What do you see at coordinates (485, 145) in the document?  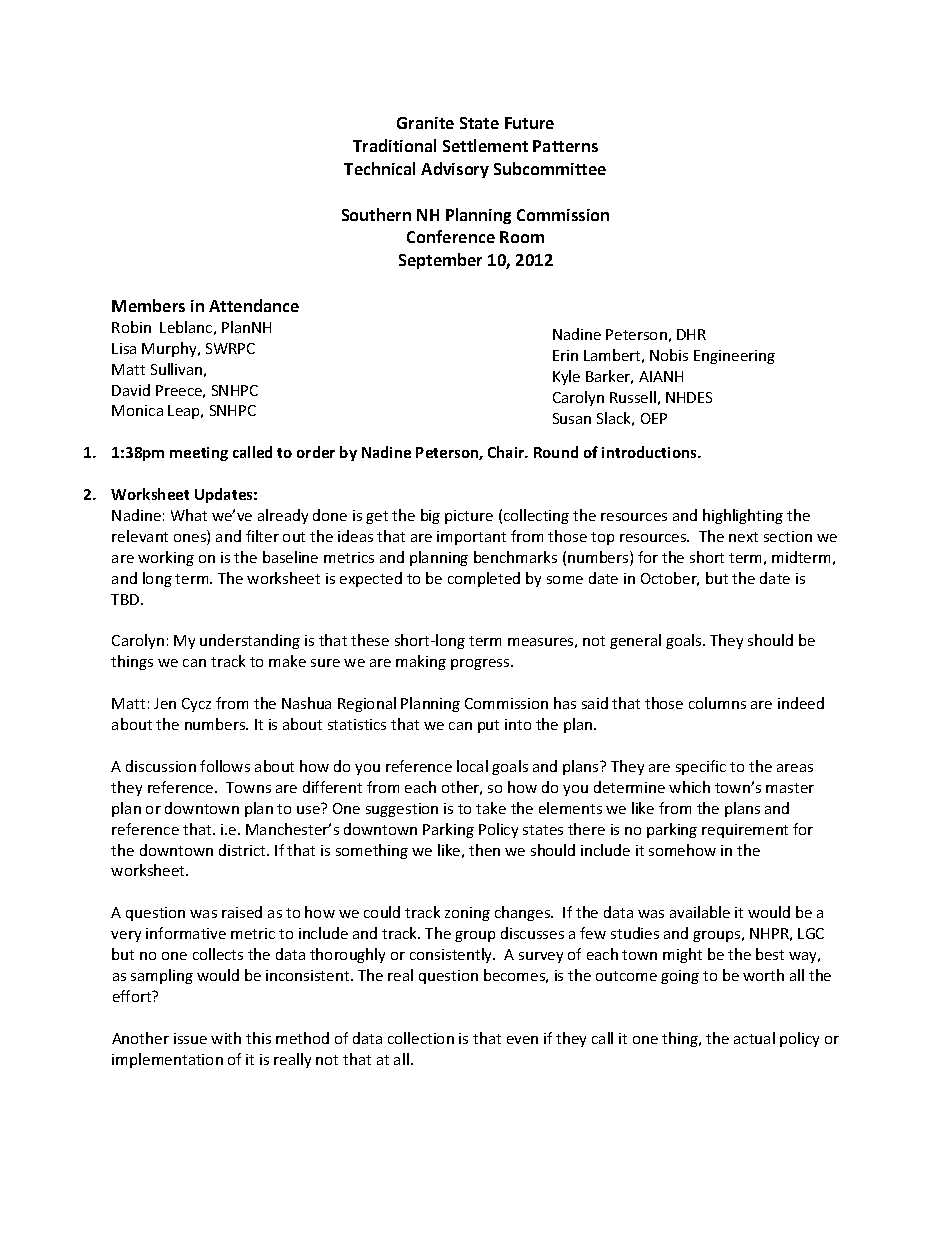 I see `Settlement` at bounding box center [485, 145].
